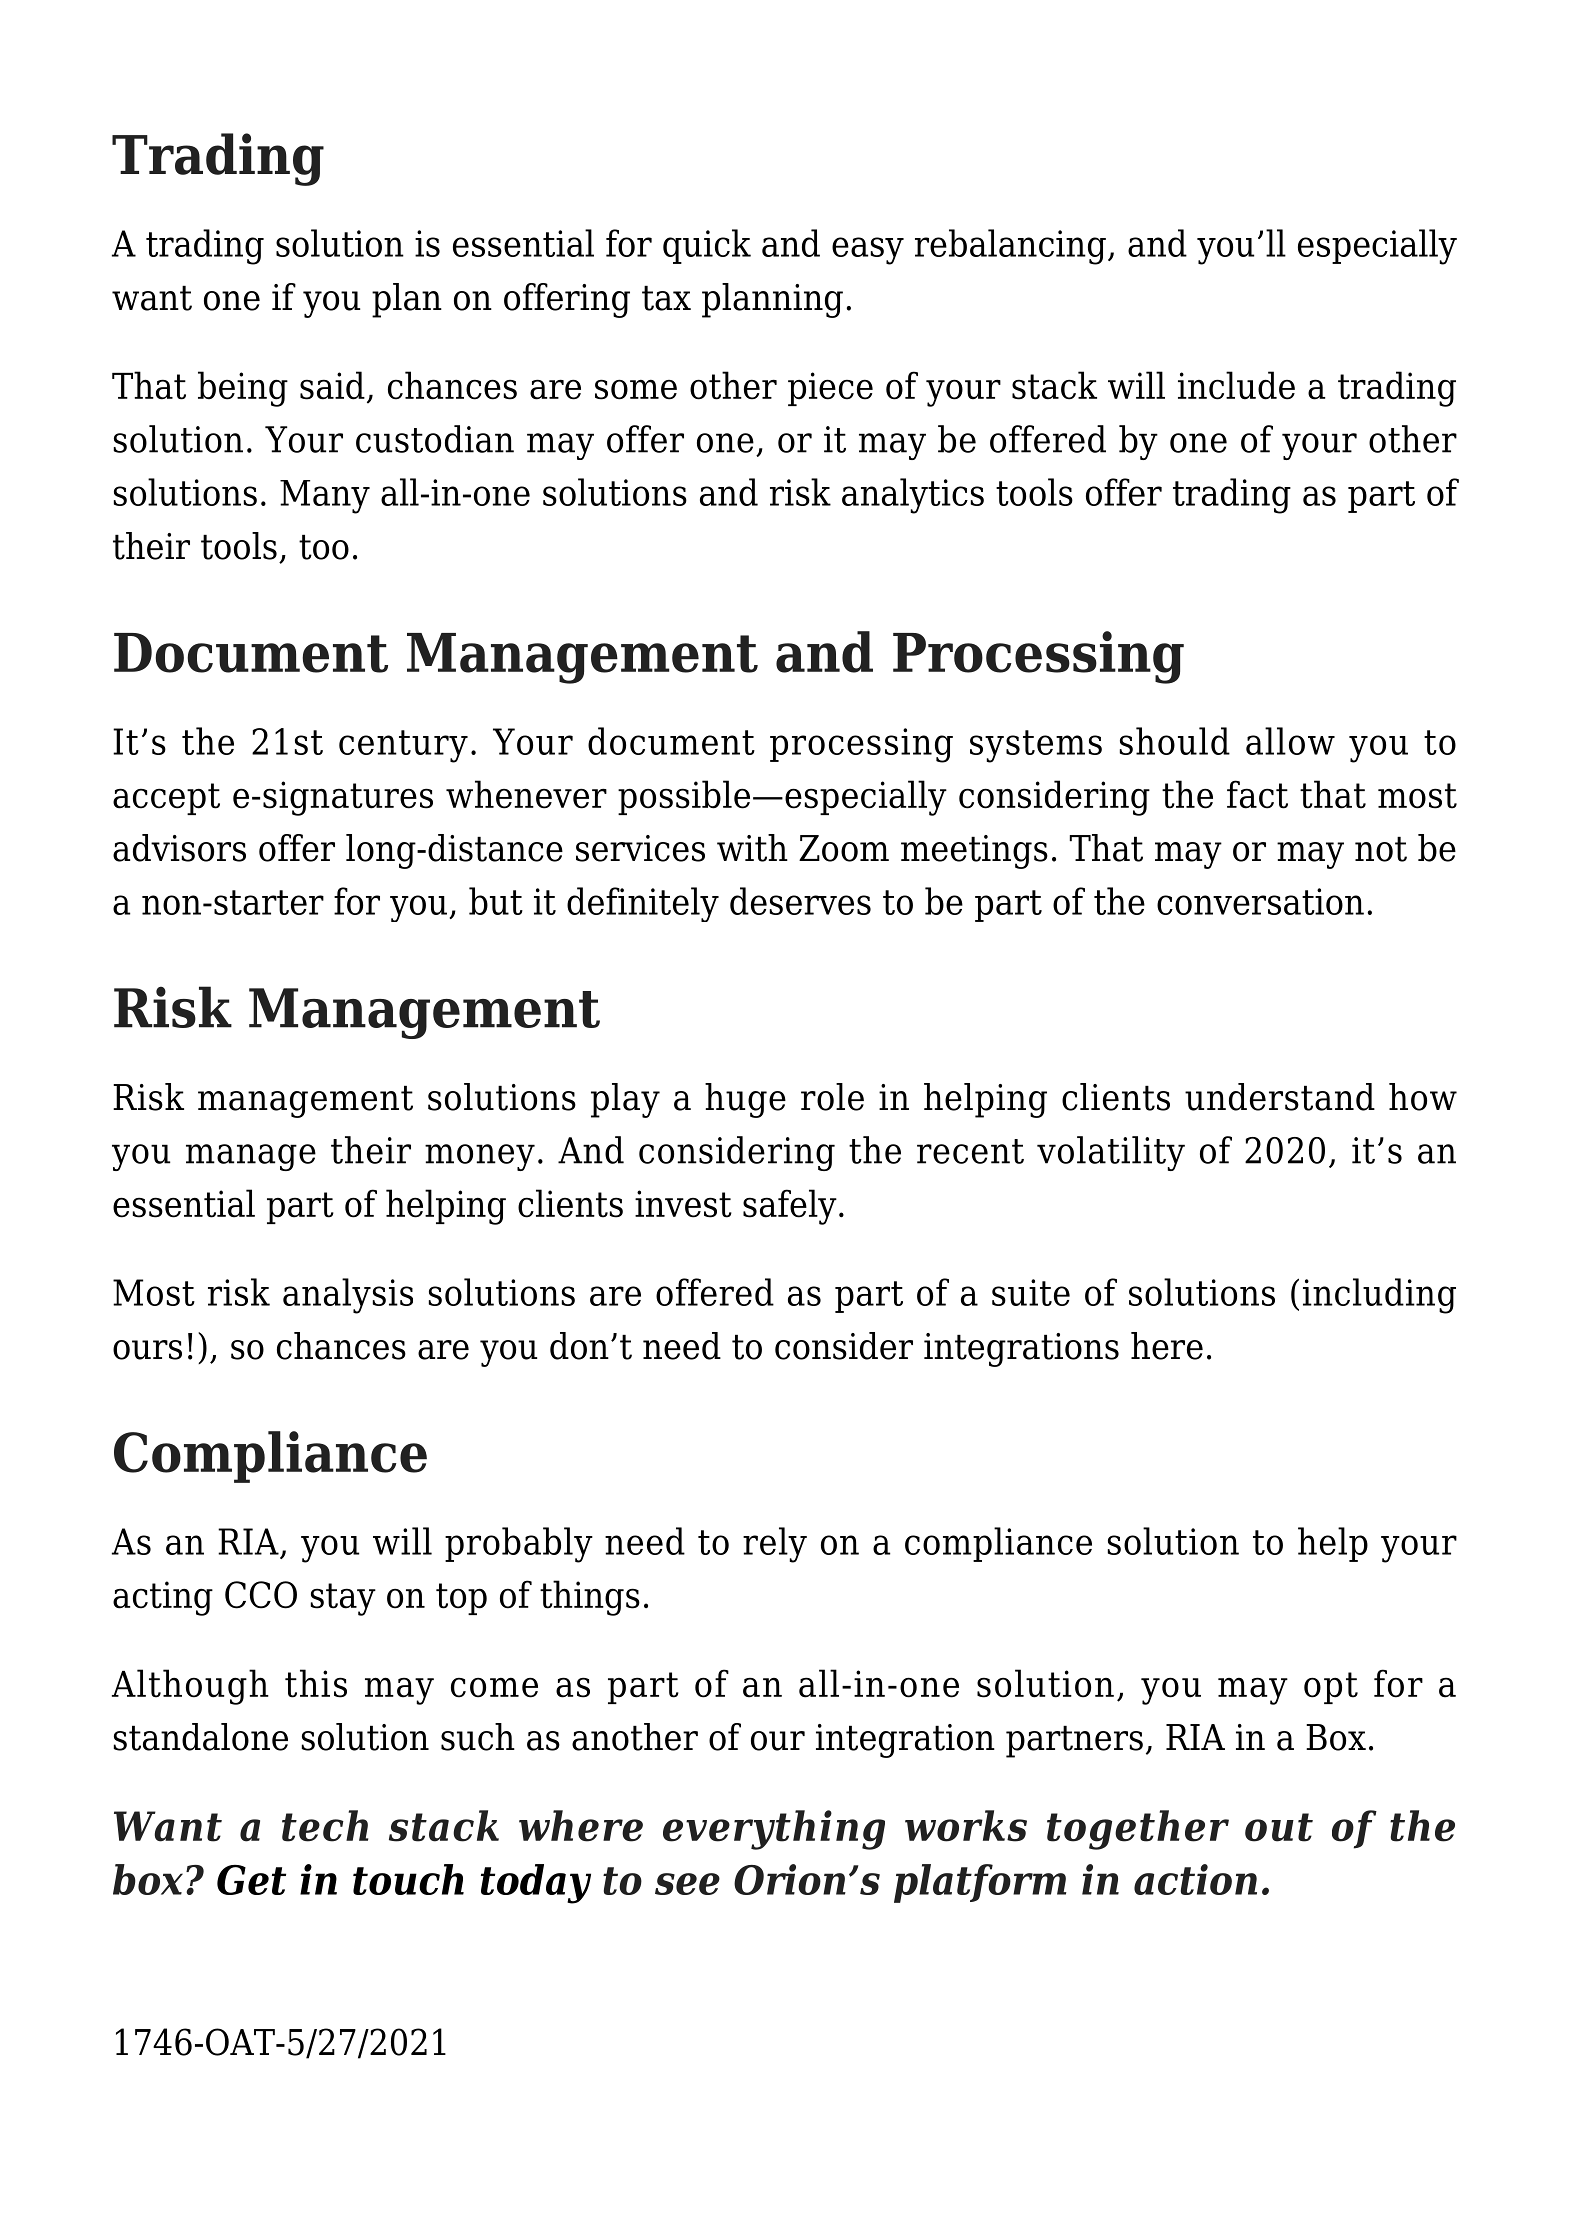 The width and height of the screenshot is (1569, 2218). Describe the element at coordinates (332, 385) in the screenshot. I see `said` at that location.
